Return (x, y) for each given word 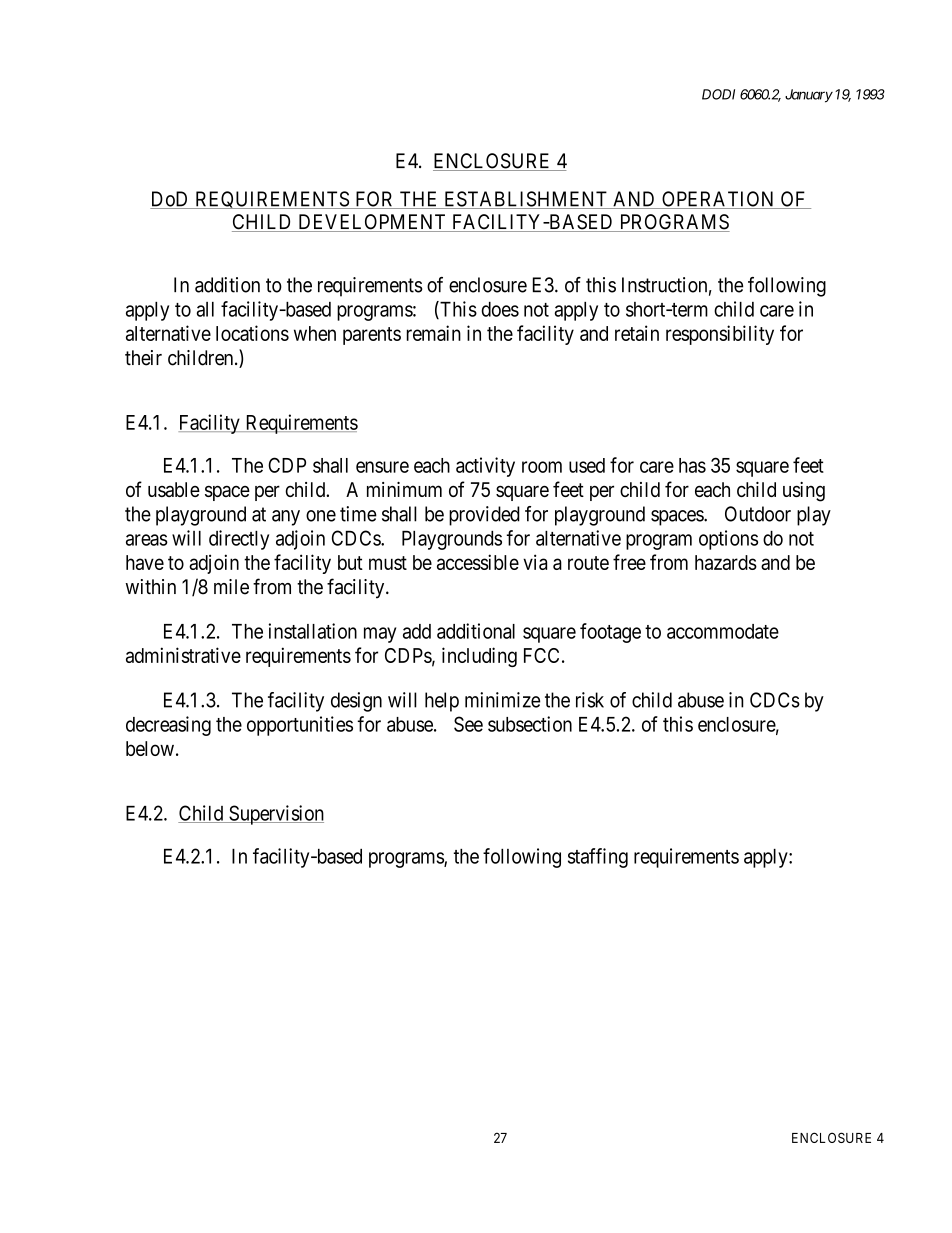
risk (590, 700)
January (809, 96)
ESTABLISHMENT (526, 200)
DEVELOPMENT (372, 223)
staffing (598, 858)
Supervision (275, 815)
